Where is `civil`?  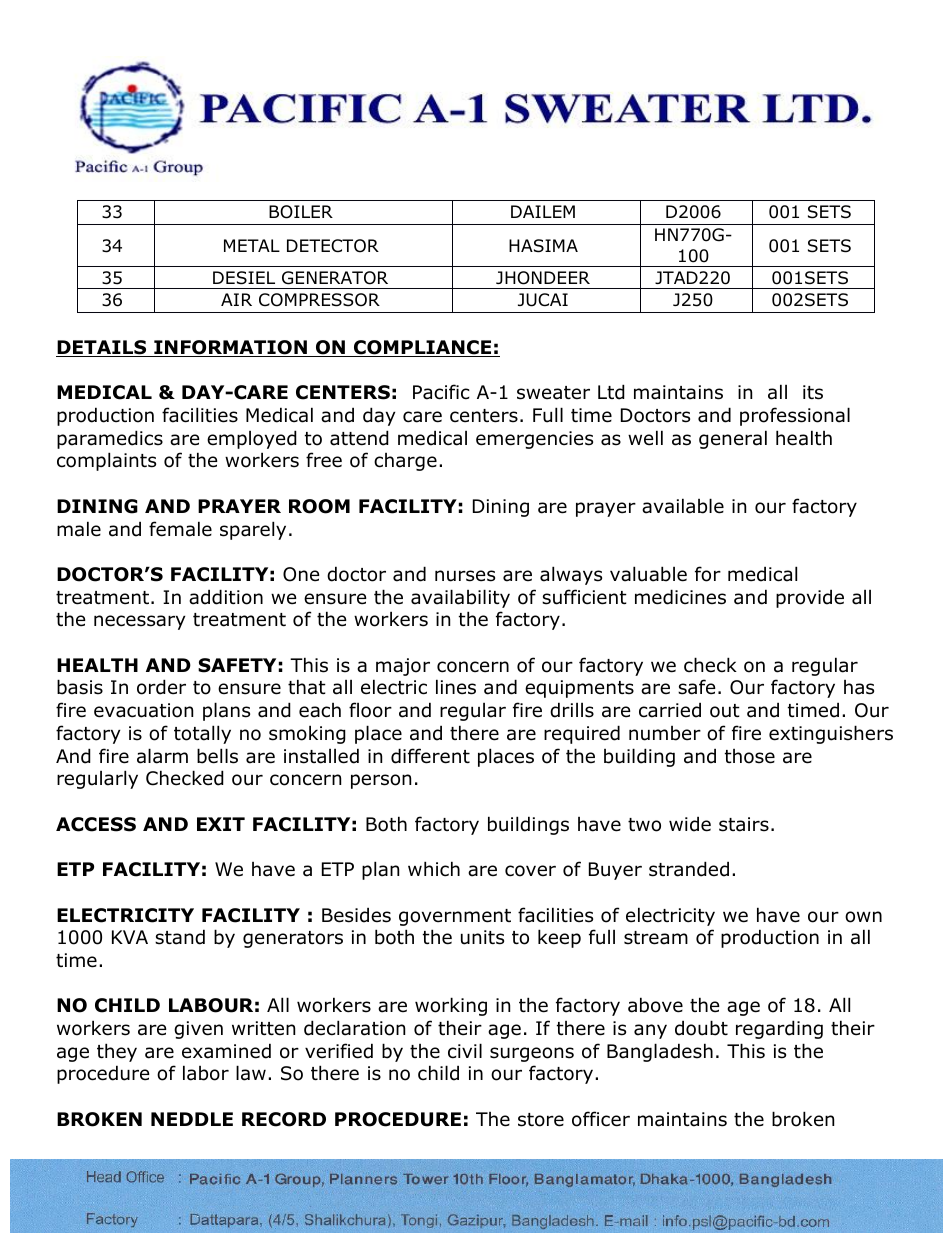 civil is located at coordinates (465, 1051).
